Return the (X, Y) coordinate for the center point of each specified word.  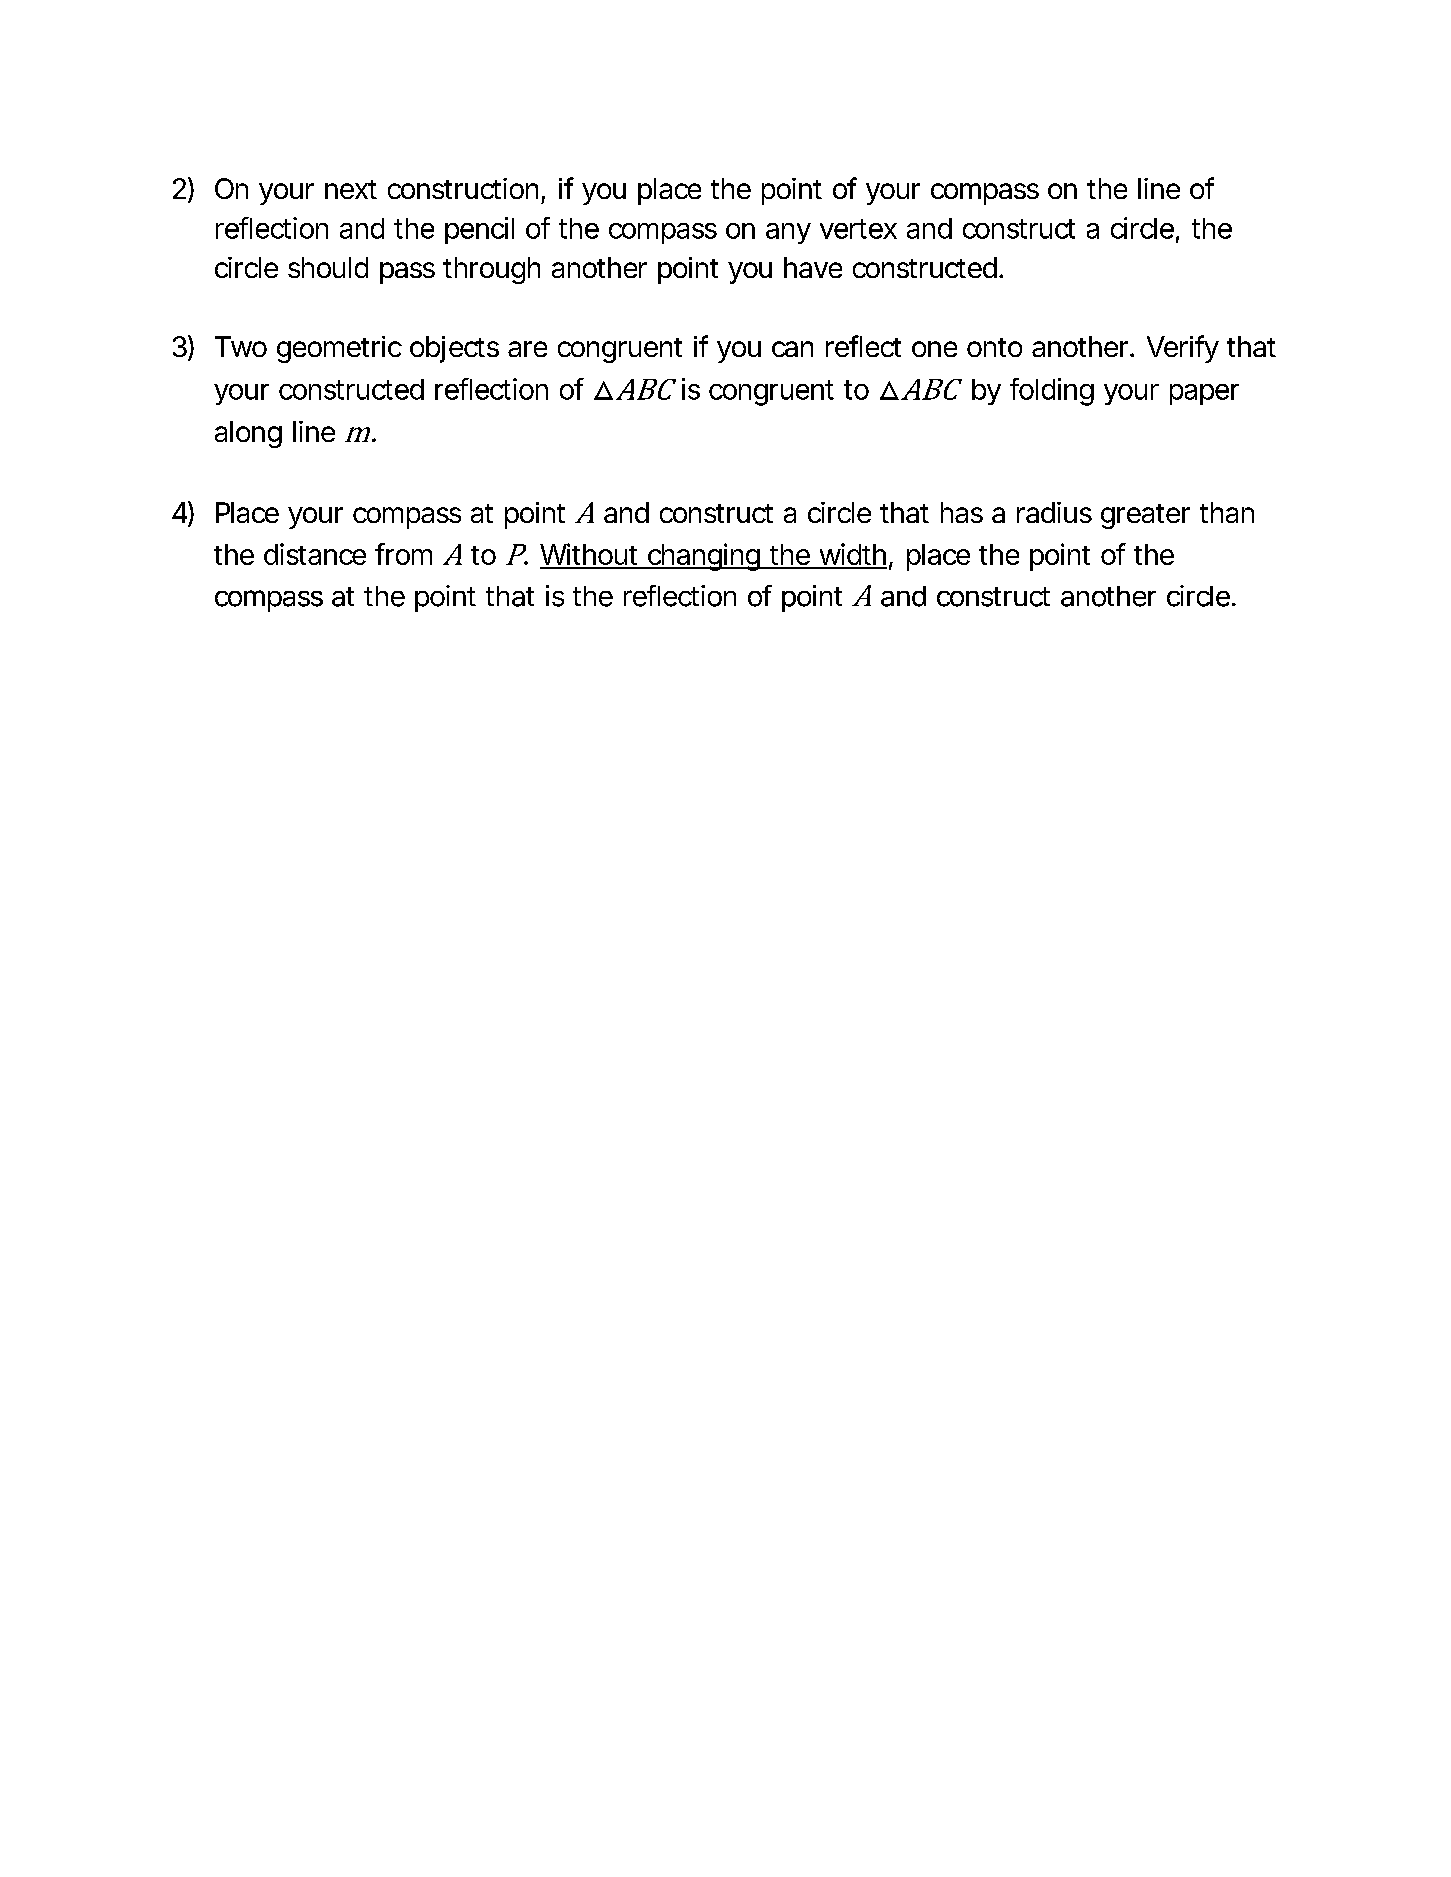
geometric (339, 349)
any (788, 233)
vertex (858, 229)
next (351, 189)
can (792, 349)
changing (703, 557)
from (403, 554)
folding (1052, 392)
